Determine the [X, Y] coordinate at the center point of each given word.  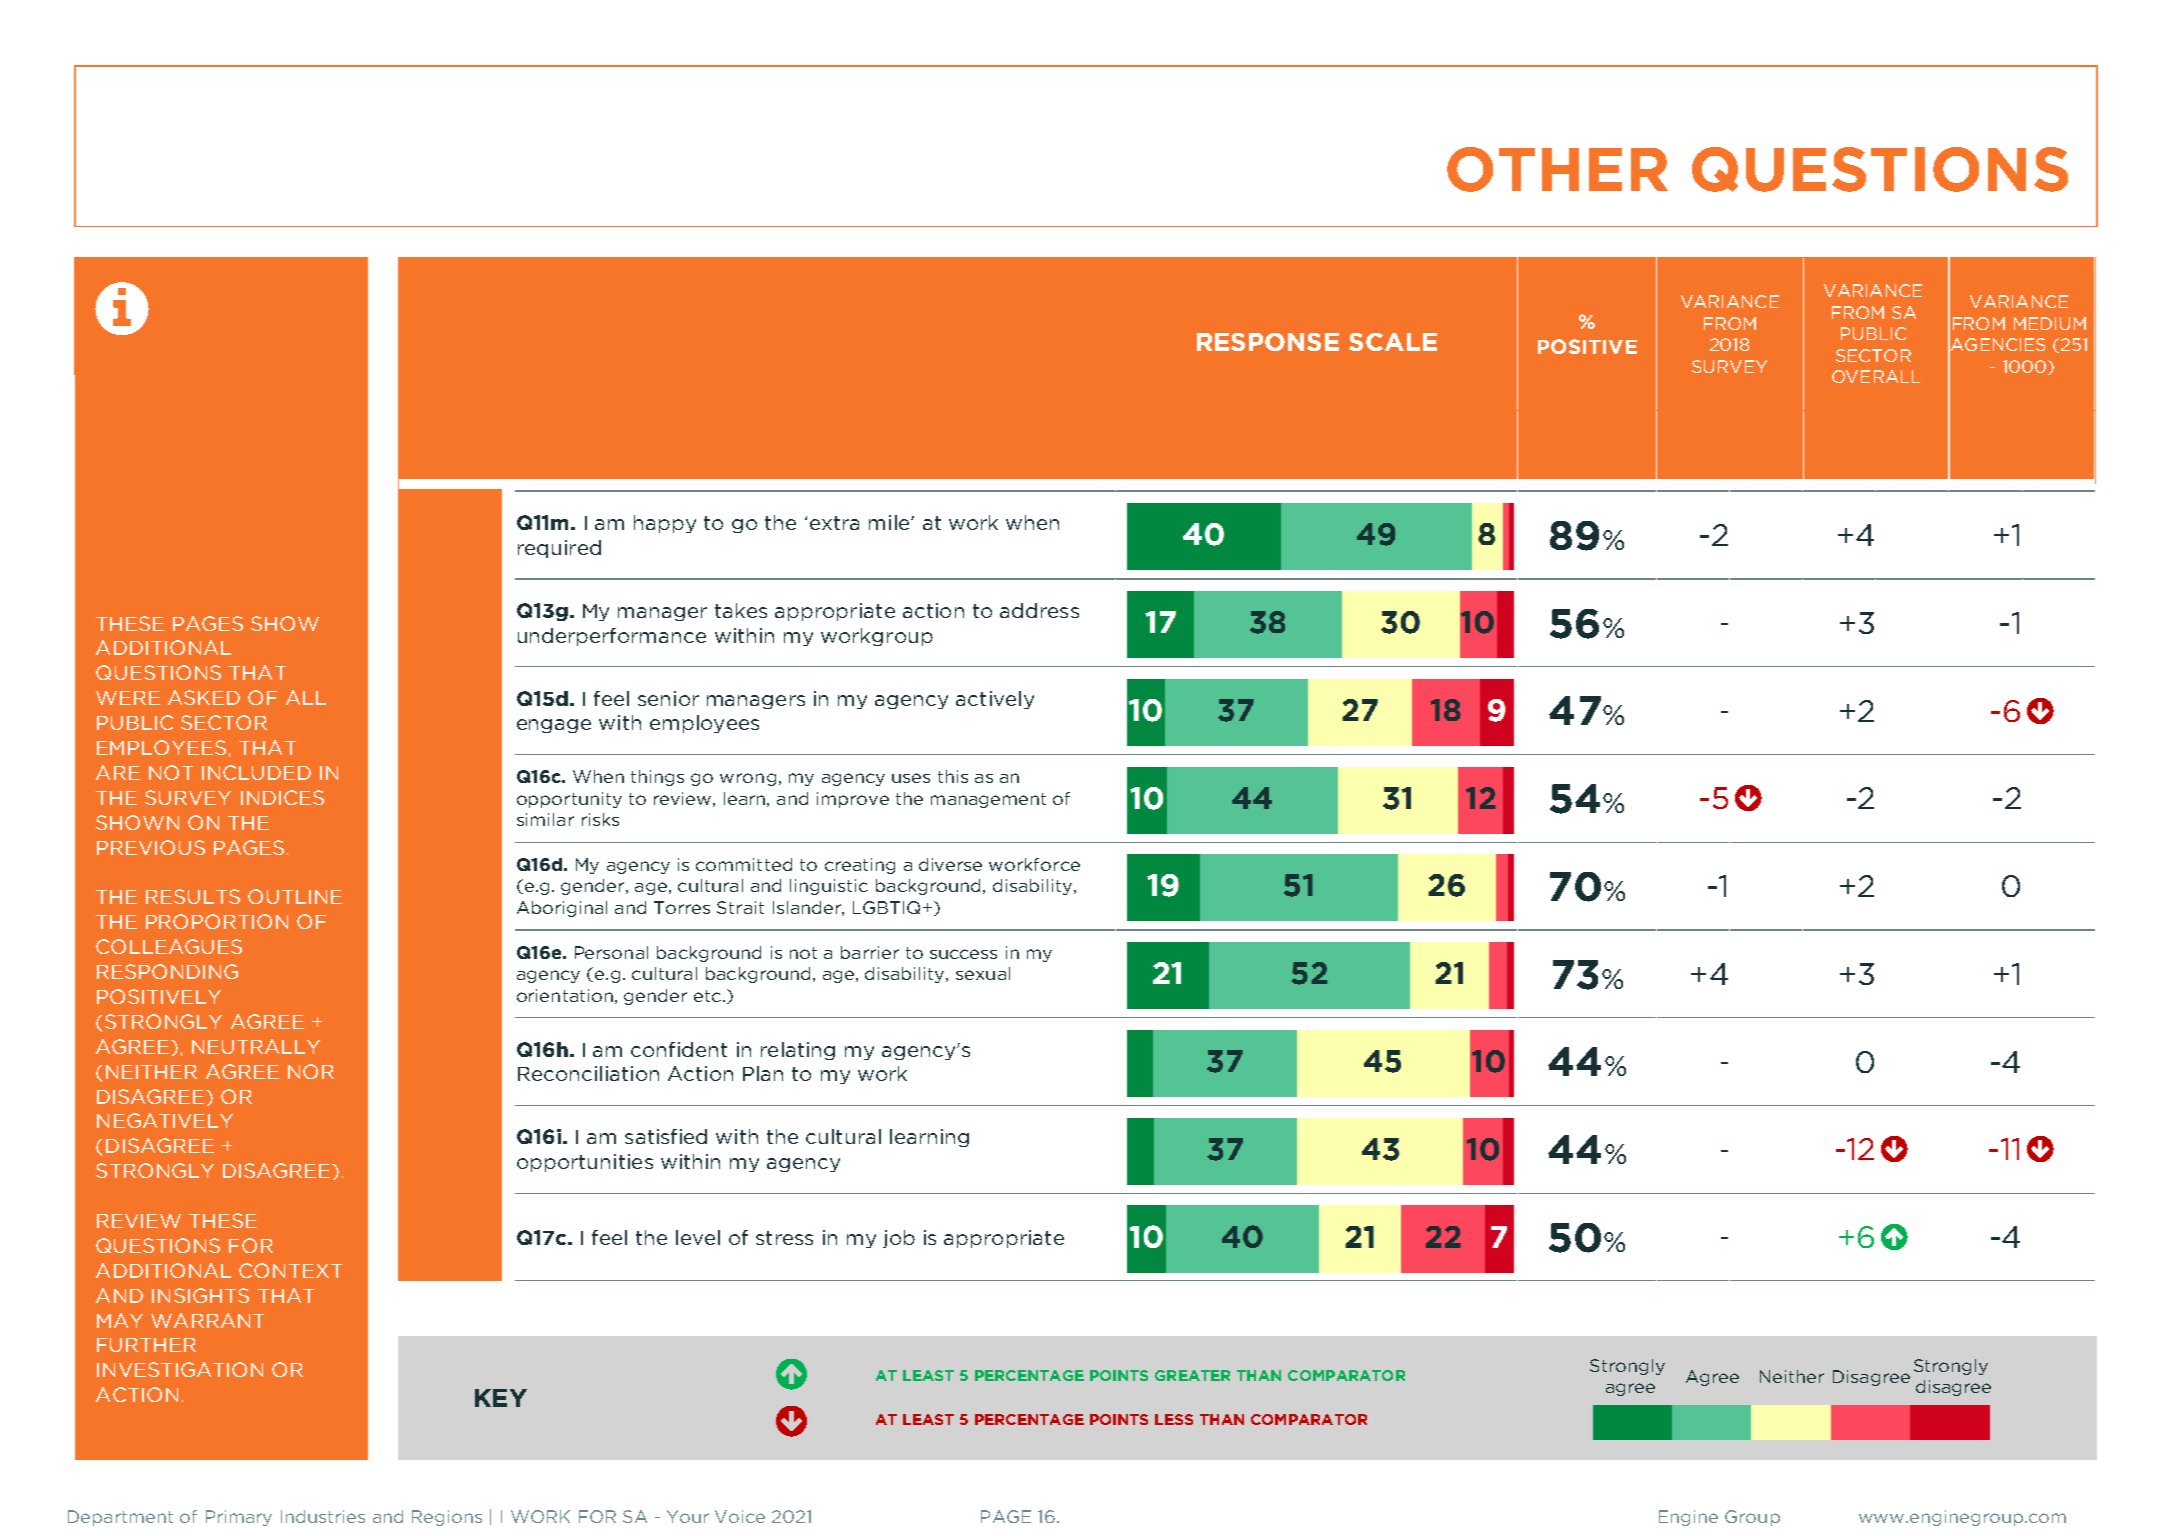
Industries [323, 1516]
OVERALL [1876, 376]
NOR [311, 1071]
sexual [983, 973]
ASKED [204, 697]
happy [665, 524]
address [1039, 610]
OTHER [1557, 169]
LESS [1174, 1419]
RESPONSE [1268, 342]
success [963, 954]
